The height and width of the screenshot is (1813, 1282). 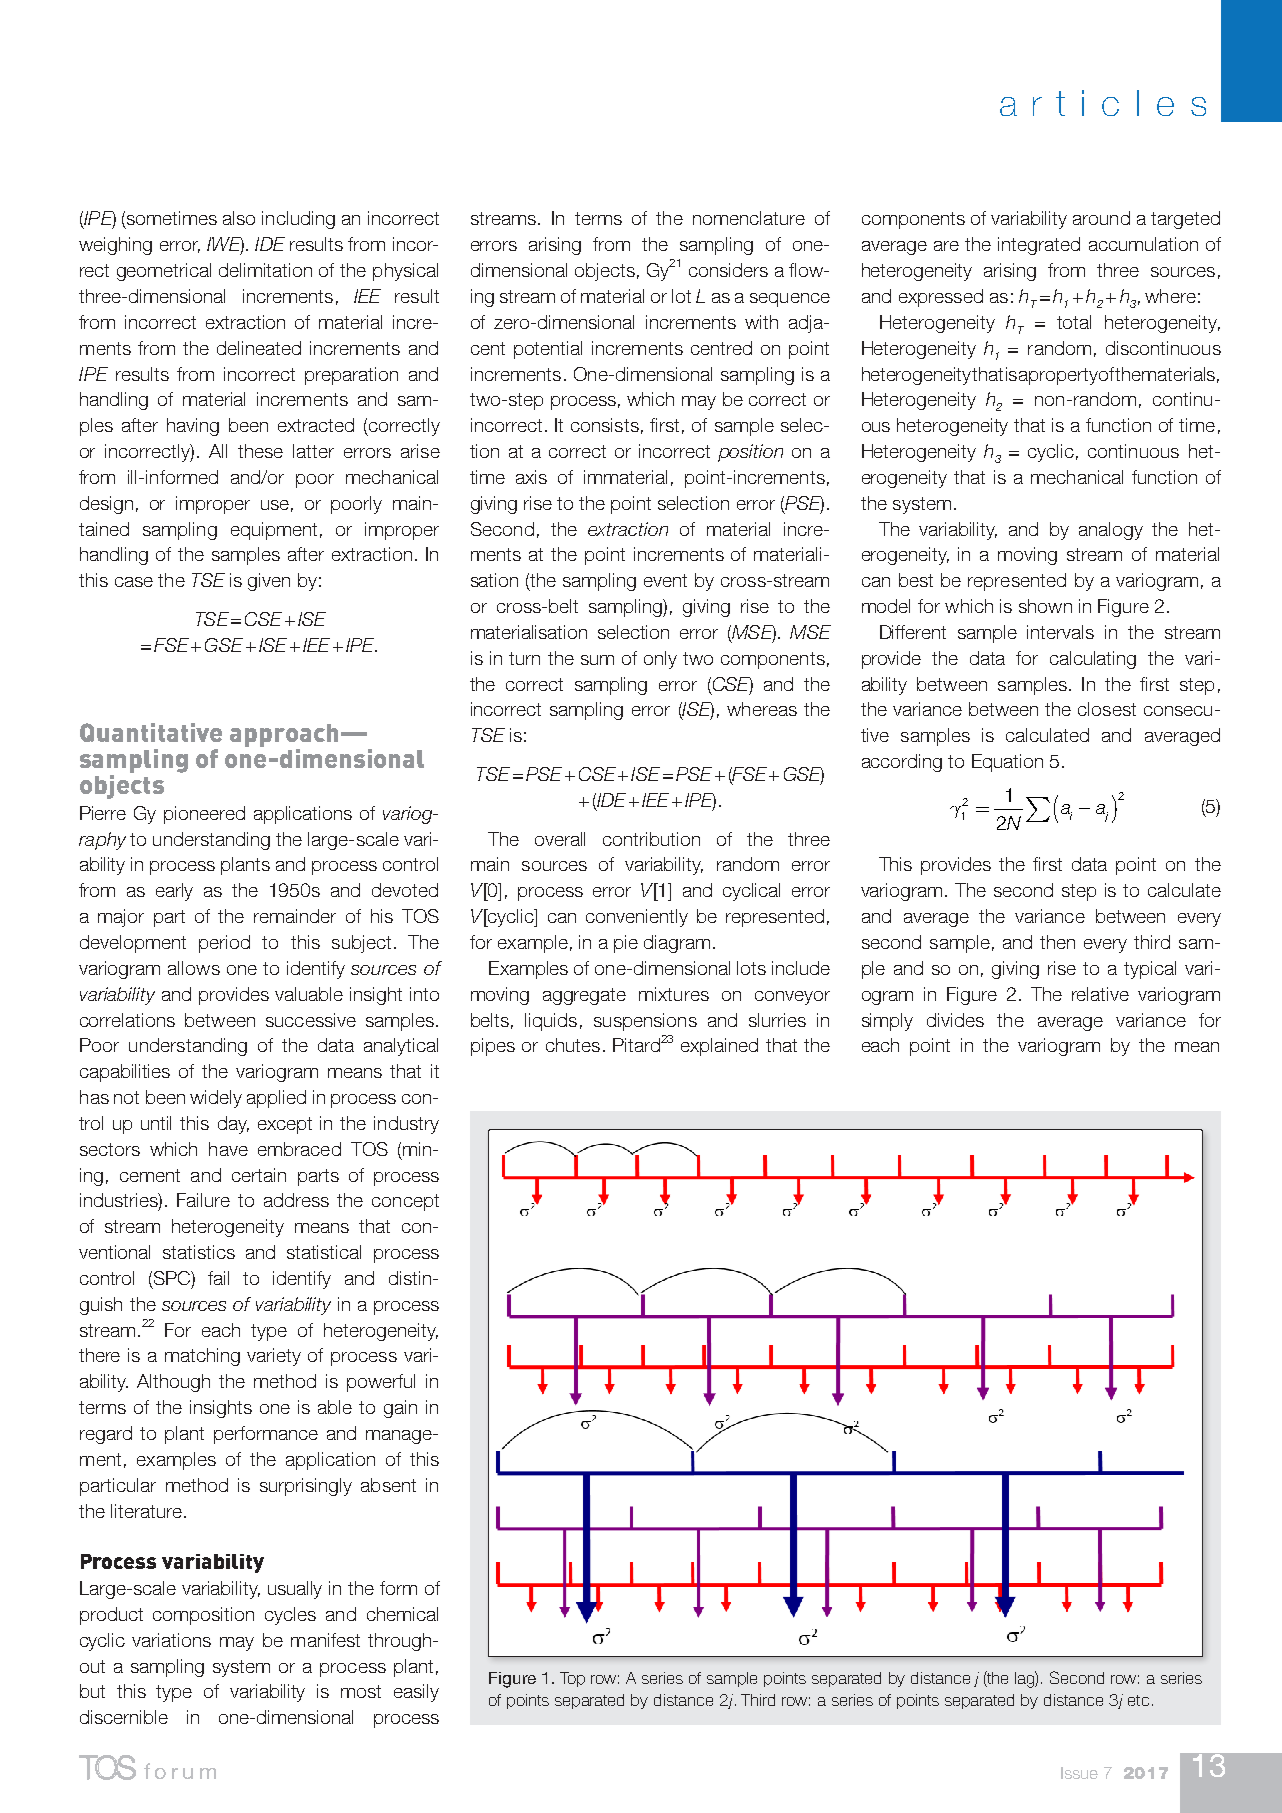 What do you see at coordinates (728, 270) in the screenshot?
I see `considers` at bounding box center [728, 270].
